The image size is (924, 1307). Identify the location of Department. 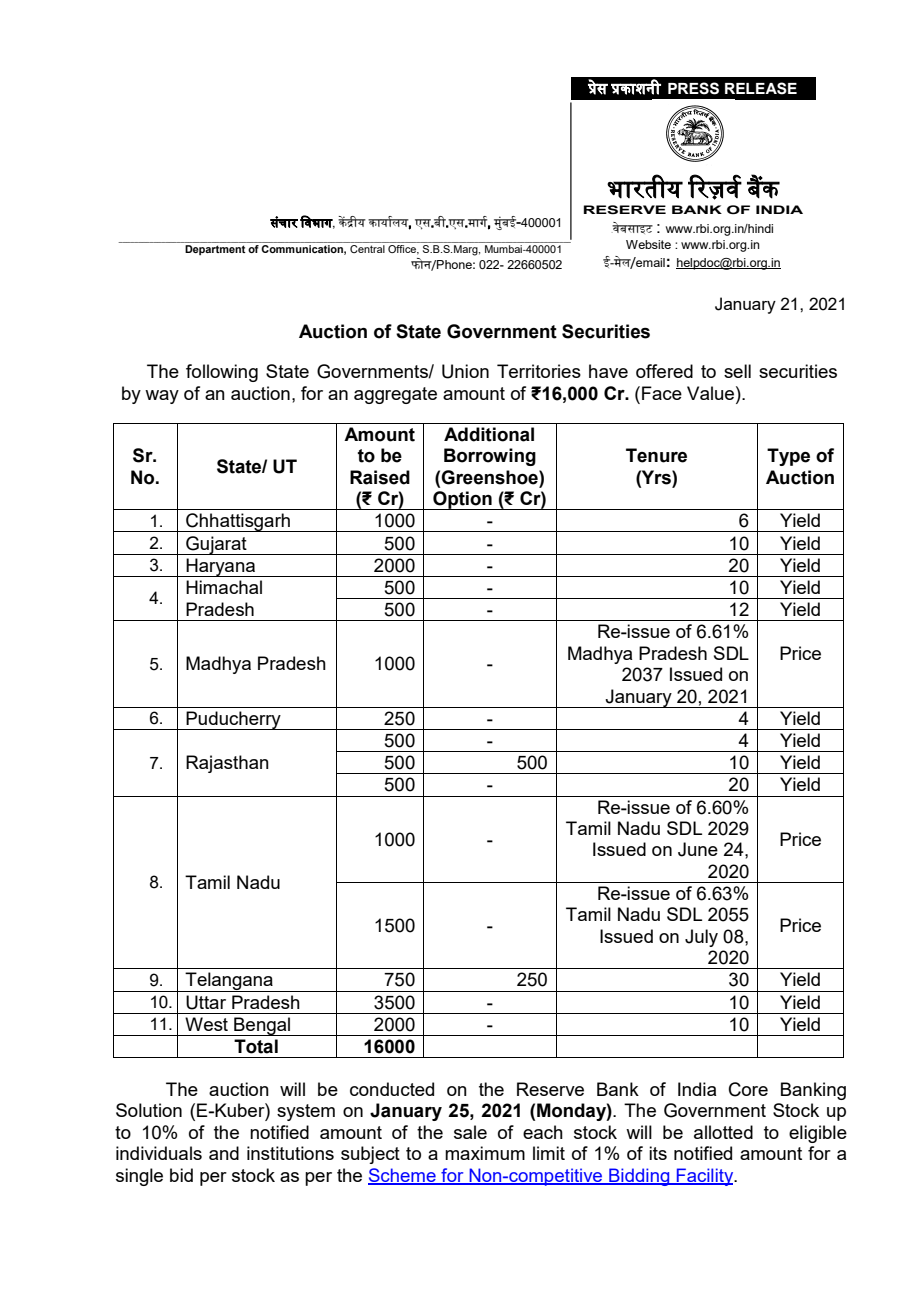
(215, 250).
